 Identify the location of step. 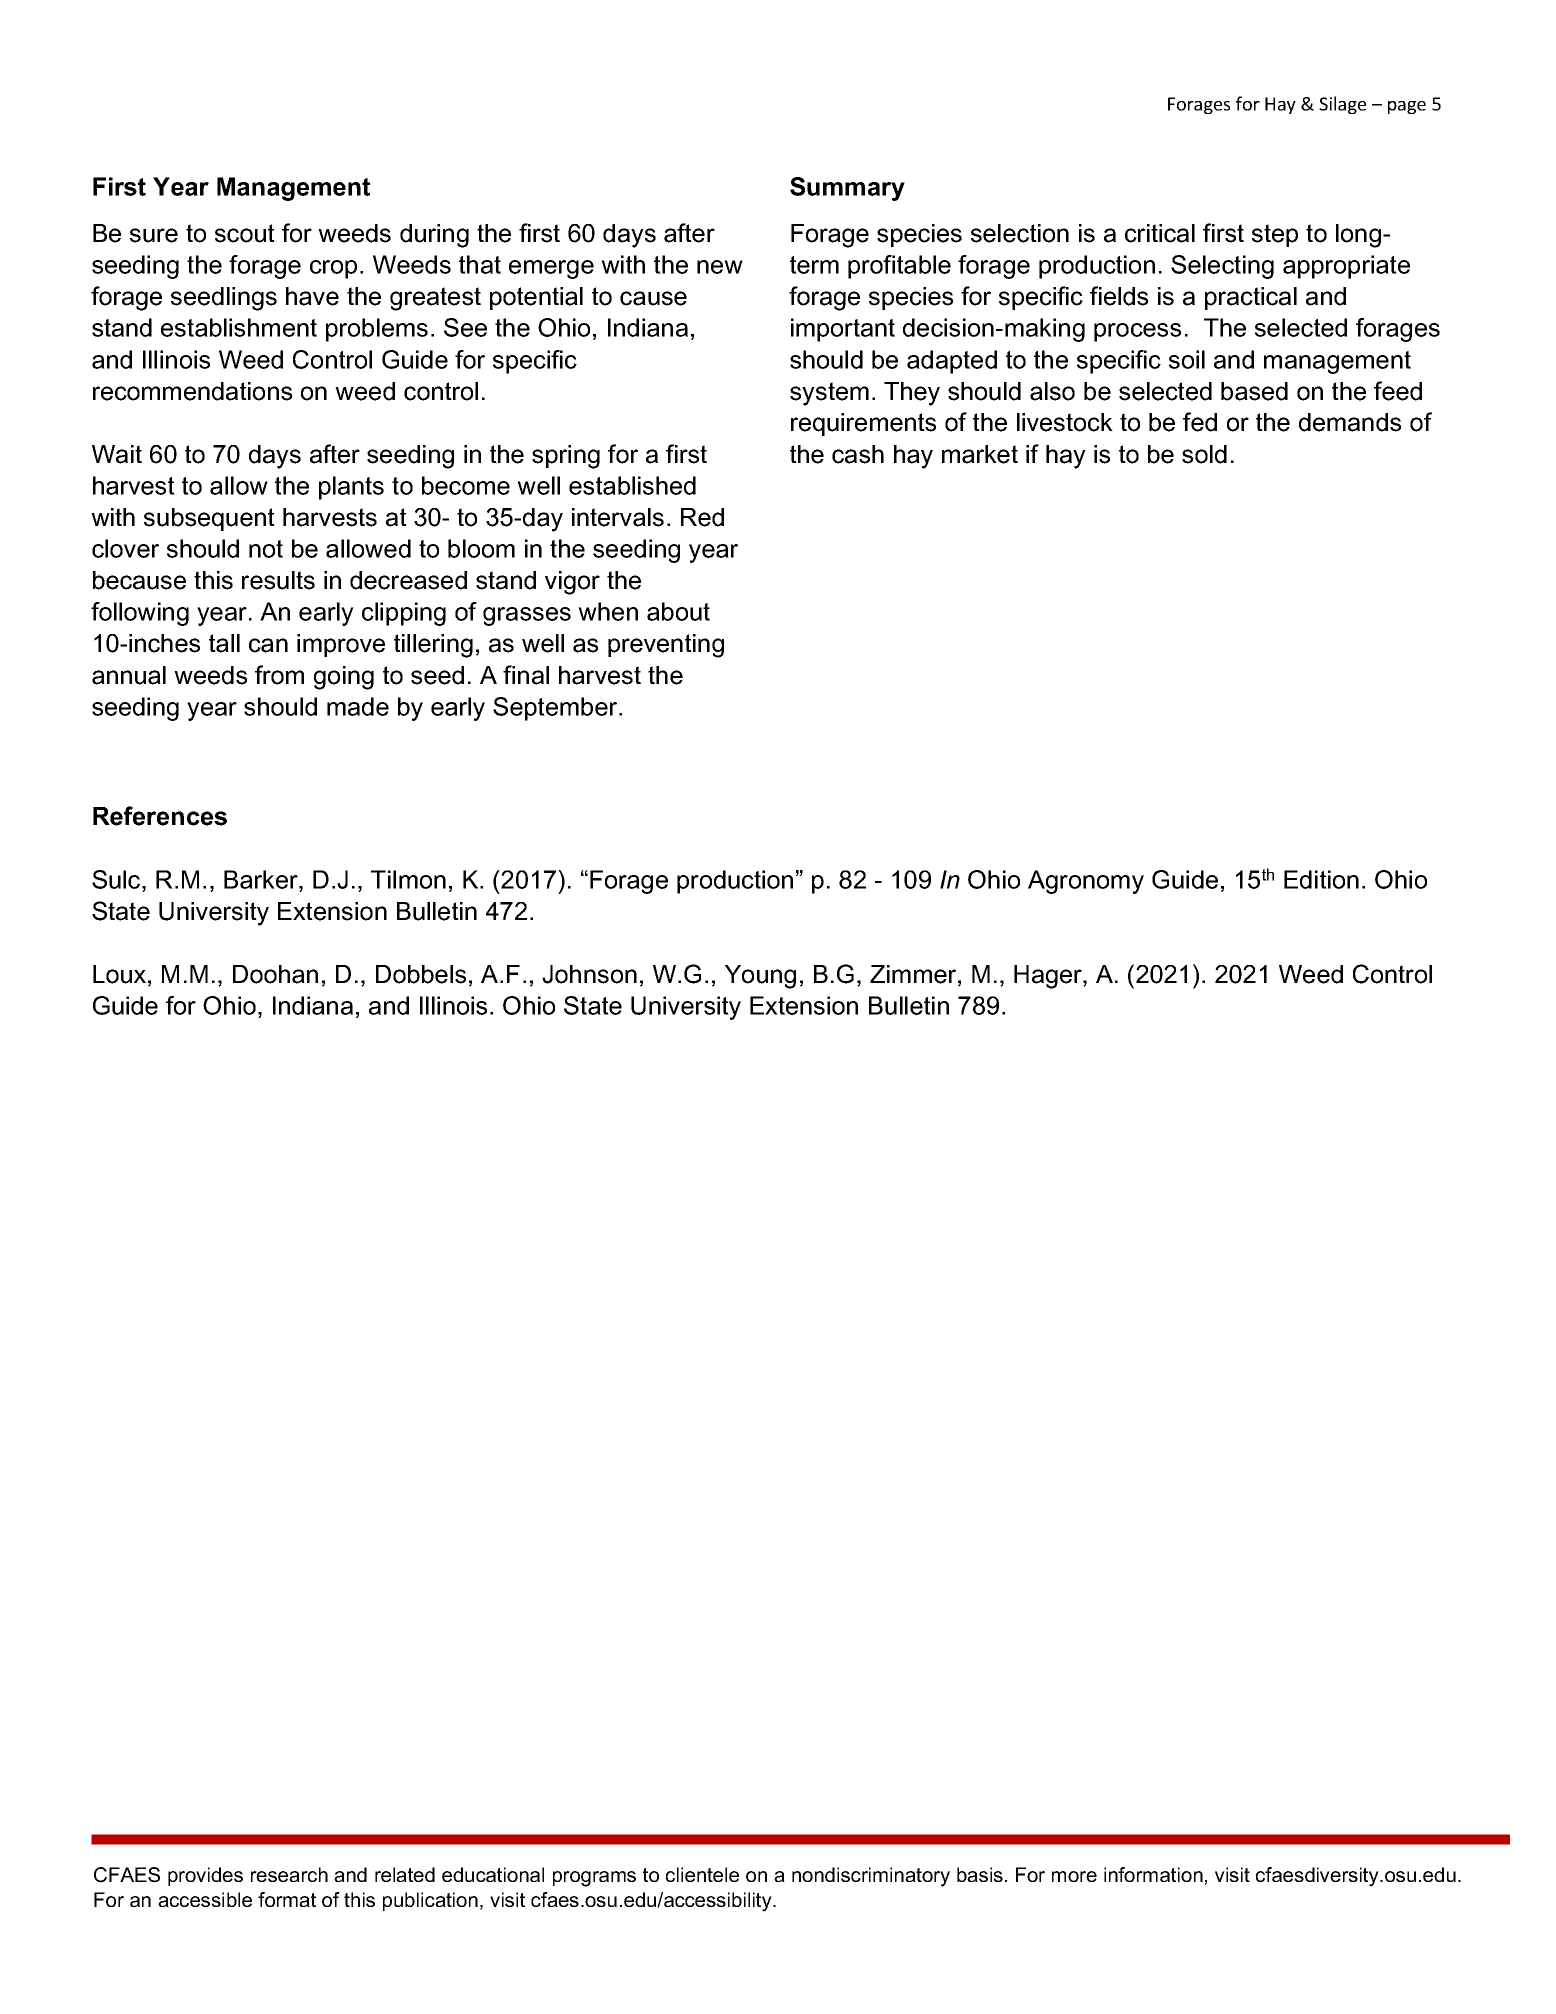
(1275, 235).
